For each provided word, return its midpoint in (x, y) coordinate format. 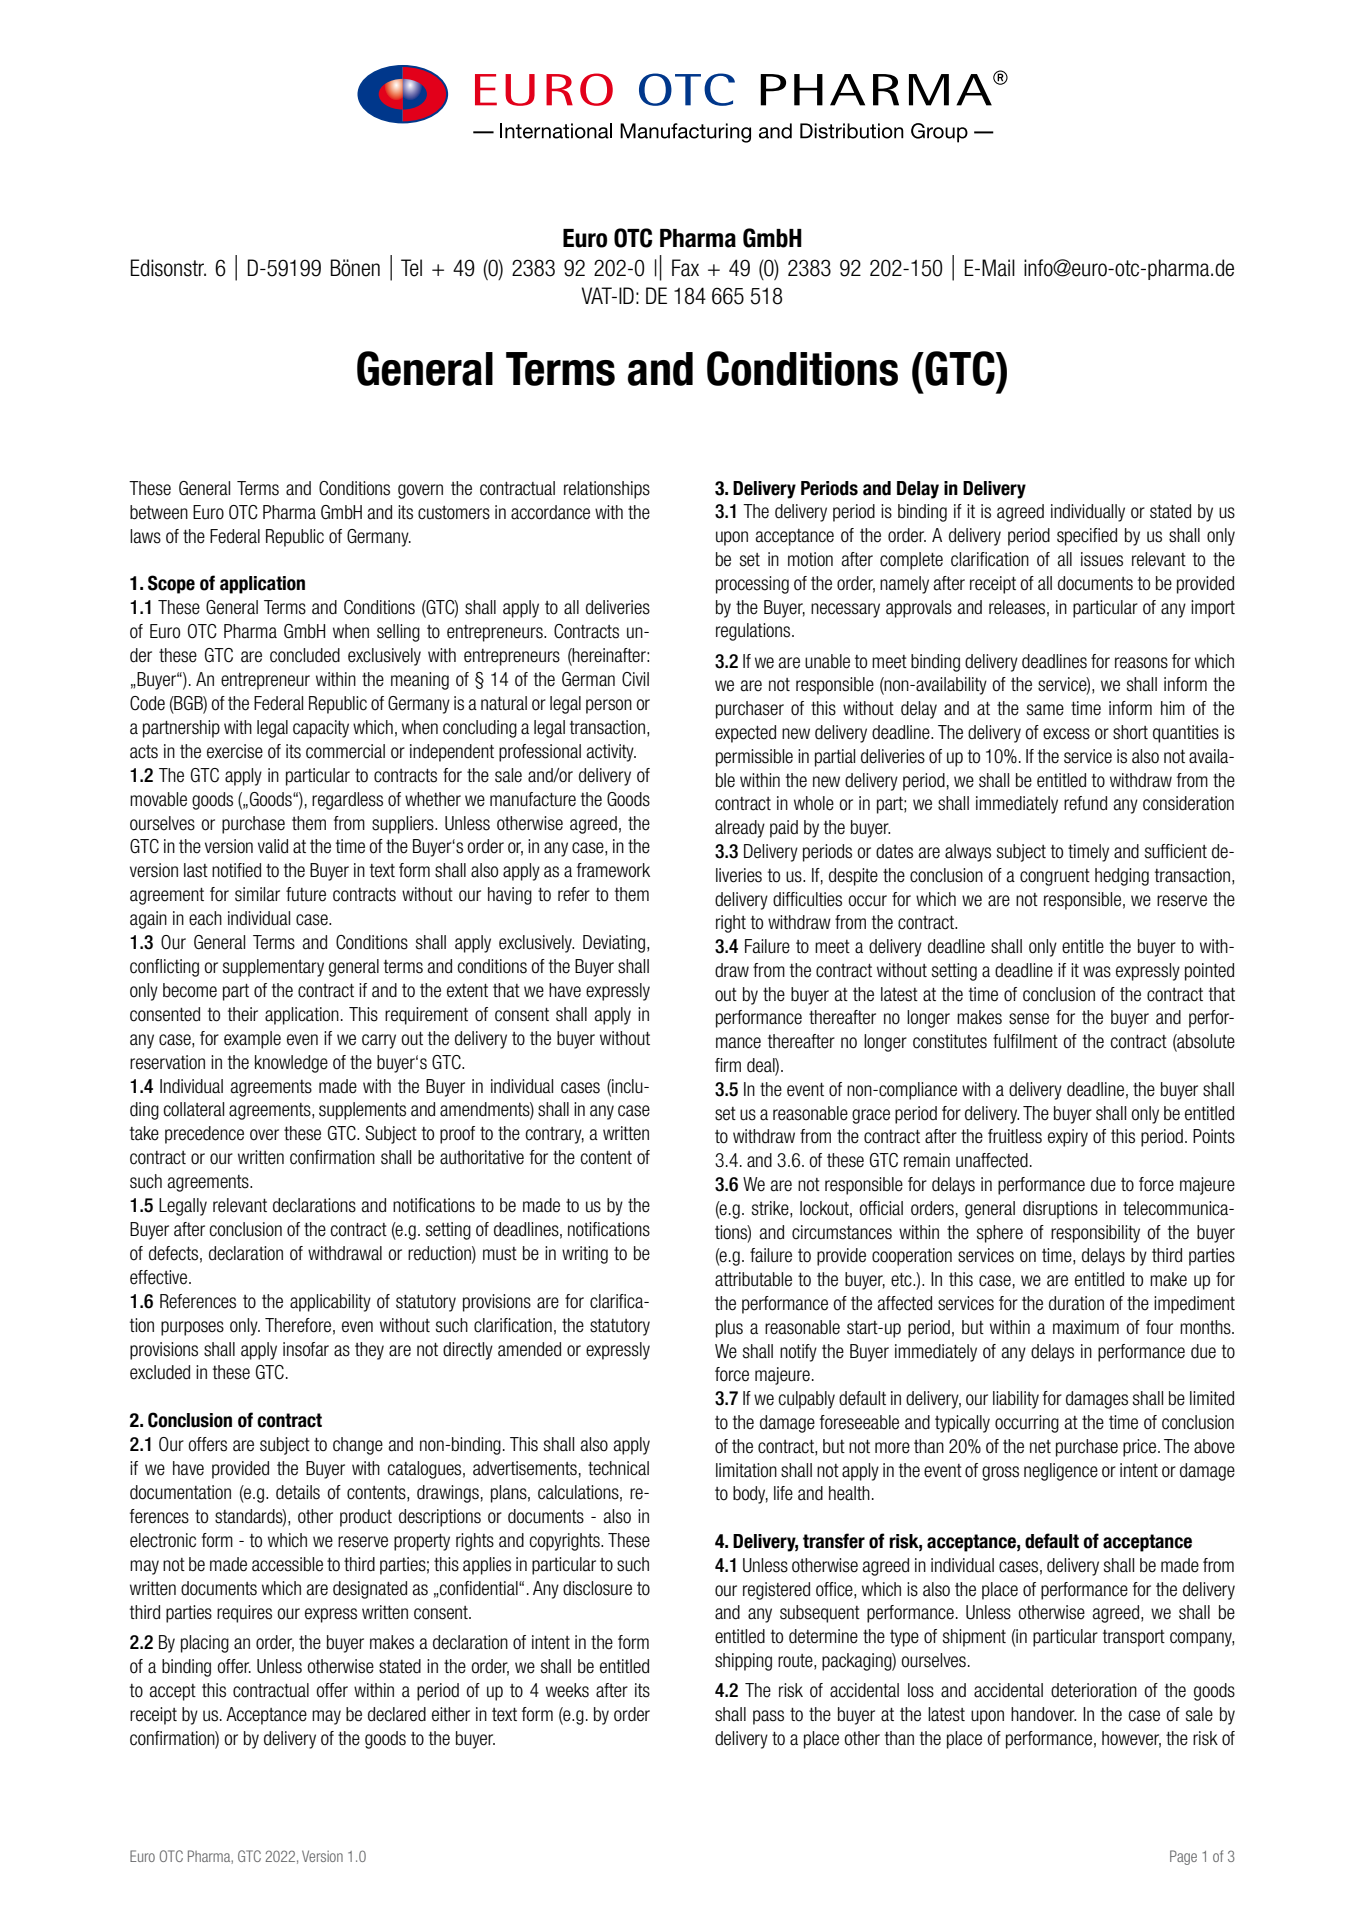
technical (618, 1468)
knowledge (291, 1064)
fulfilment (1025, 1041)
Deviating (614, 944)
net (1040, 1447)
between (159, 512)
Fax (685, 268)
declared (397, 1714)
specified (1087, 537)
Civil (635, 679)
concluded (305, 655)
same (1045, 710)
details (298, 1492)
